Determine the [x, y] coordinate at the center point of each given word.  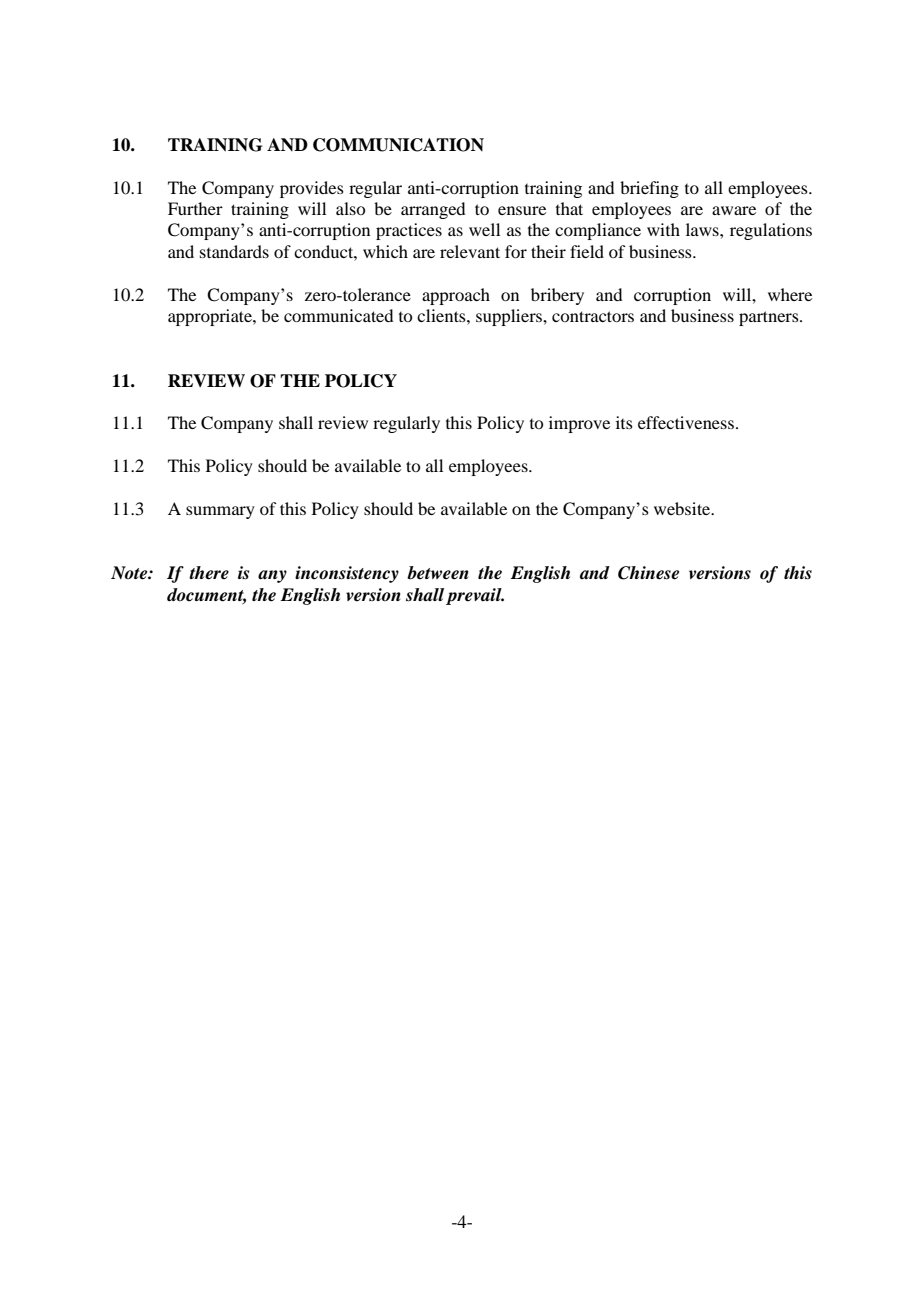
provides [312, 189]
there [209, 573]
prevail [475, 596]
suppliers [510, 317]
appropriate [211, 317]
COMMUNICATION [398, 145]
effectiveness [687, 422]
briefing [649, 189]
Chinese [648, 573]
